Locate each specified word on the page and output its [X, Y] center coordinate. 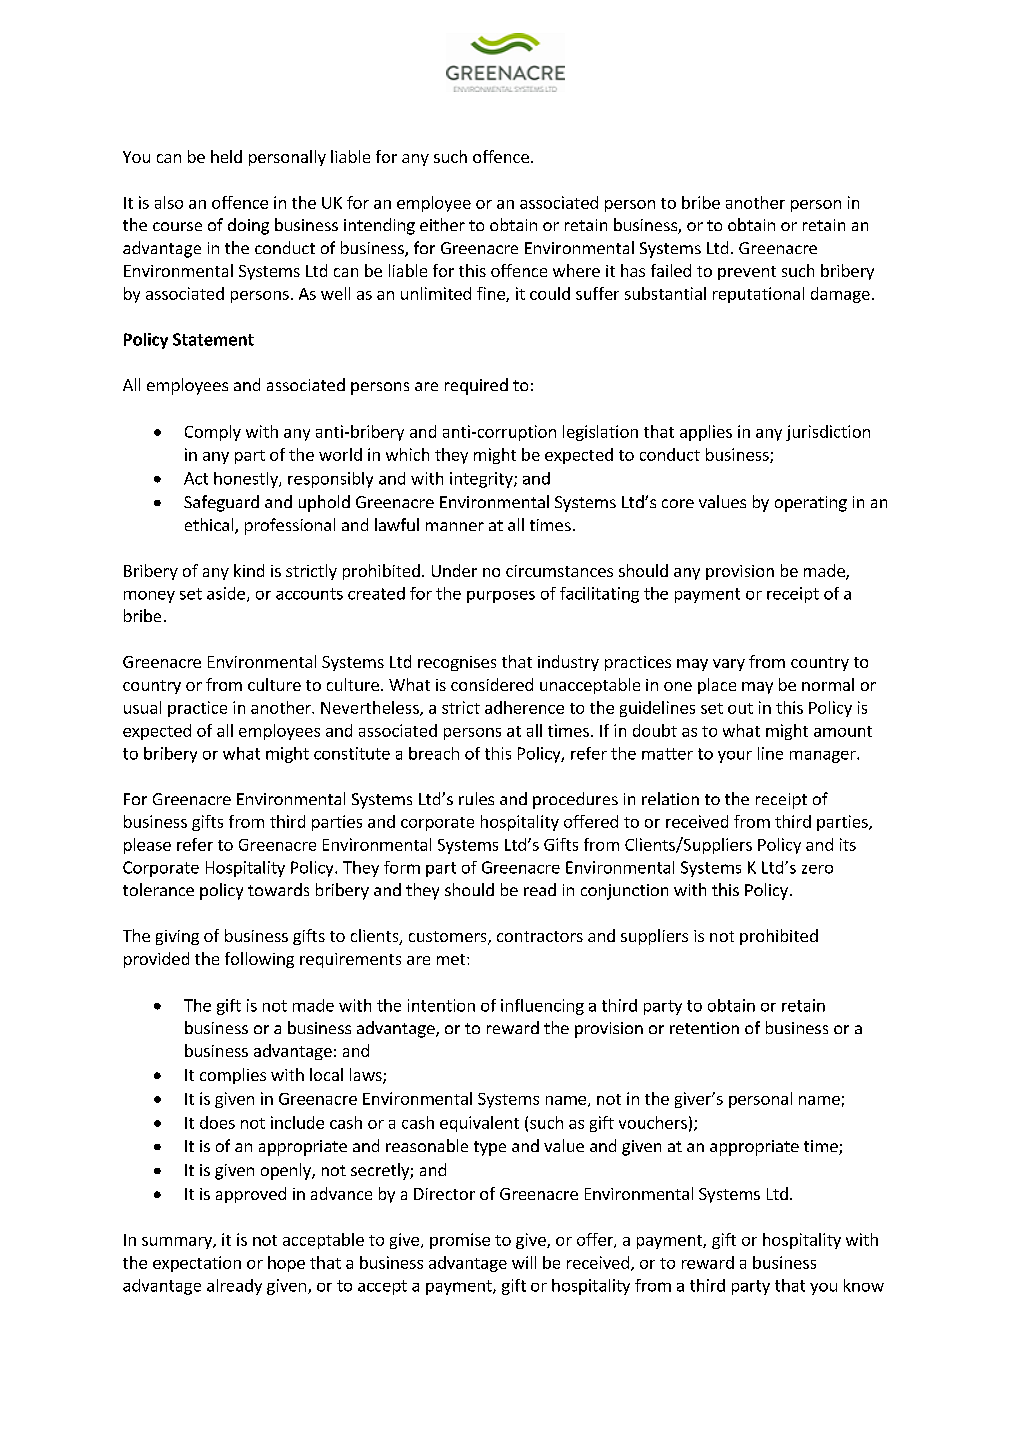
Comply [213, 433]
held [226, 156]
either [442, 224]
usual [142, 707]
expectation [197, 1264]
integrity [482, 480]
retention [704, 1028]
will [524, 1262]
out [740, 708]
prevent [747, 273]
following [259, 960]
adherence [524, 707]
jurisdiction [828, 433]
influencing [542, 1007]
